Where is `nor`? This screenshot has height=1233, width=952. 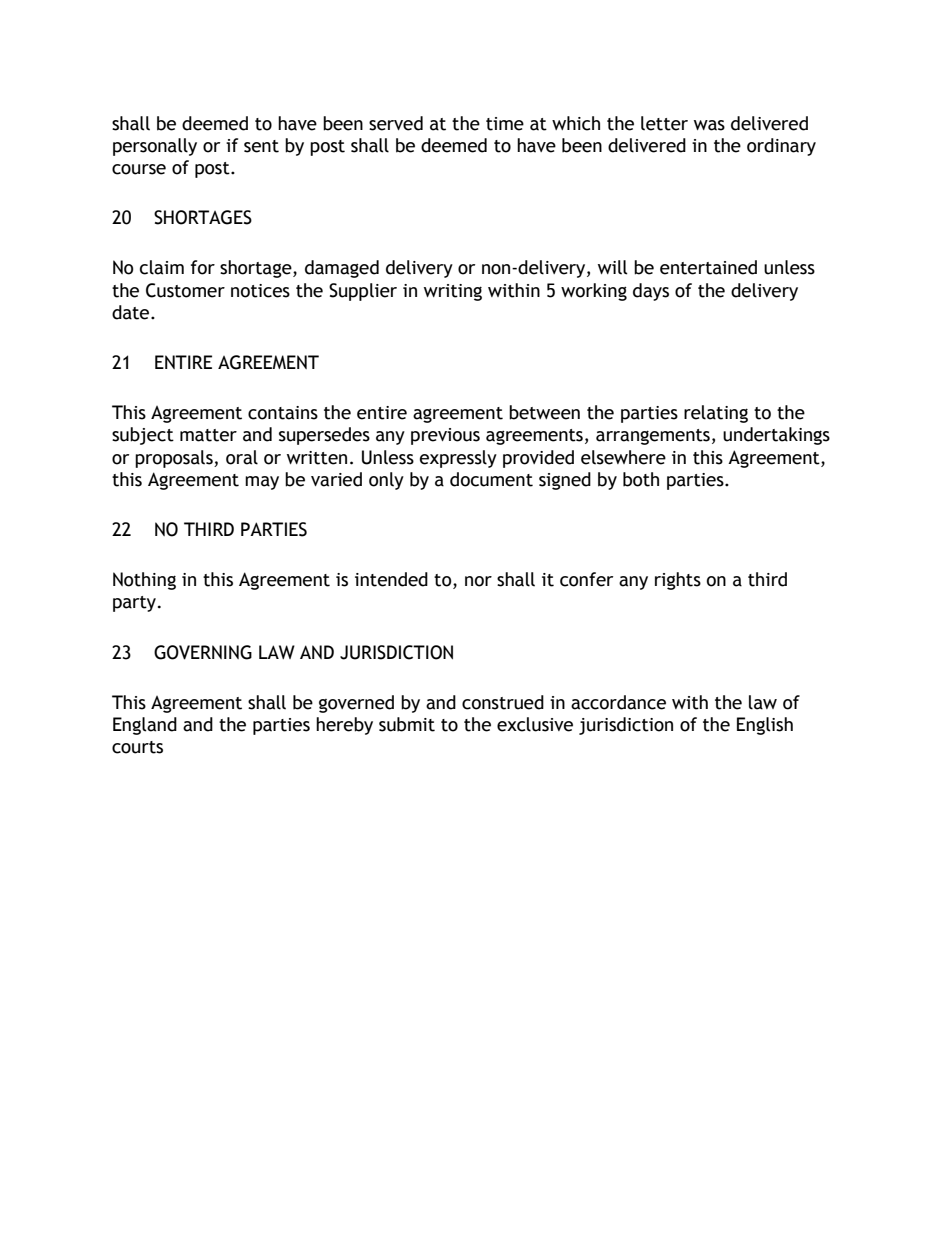 nor is located at coordinates (478, 581).
